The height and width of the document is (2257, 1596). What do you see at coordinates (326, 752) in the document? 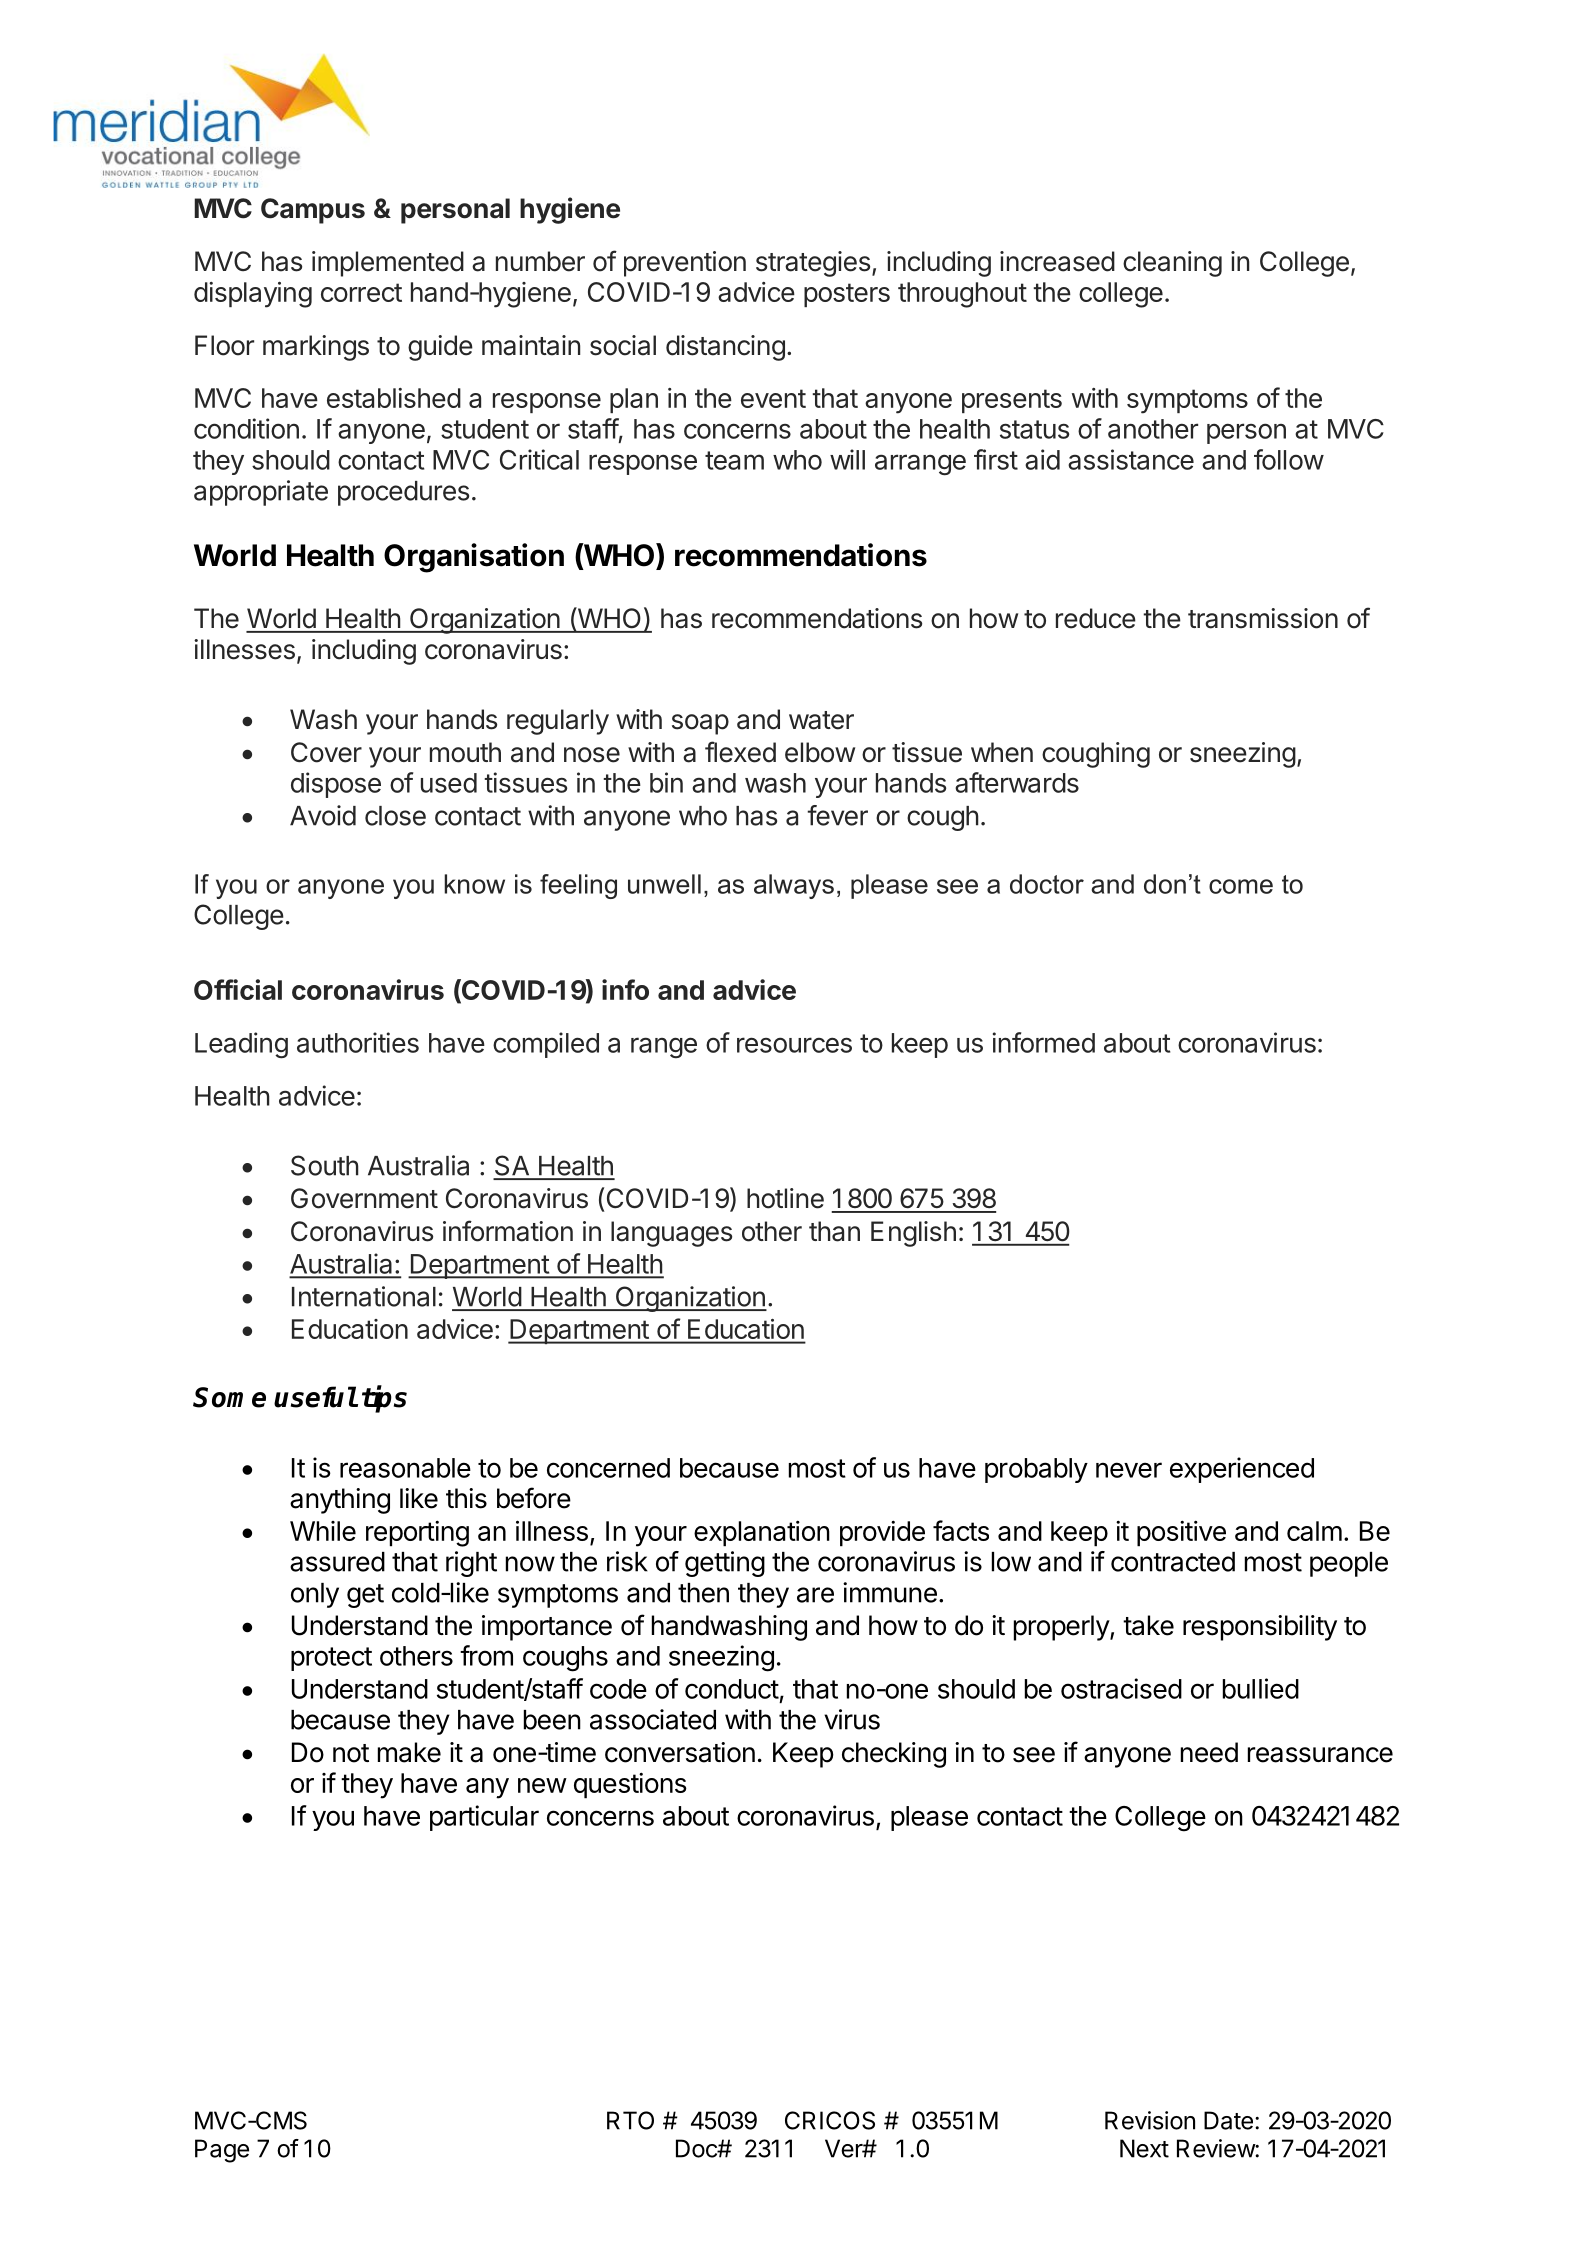
I see `Cover` at bounding box center [326, 752].
